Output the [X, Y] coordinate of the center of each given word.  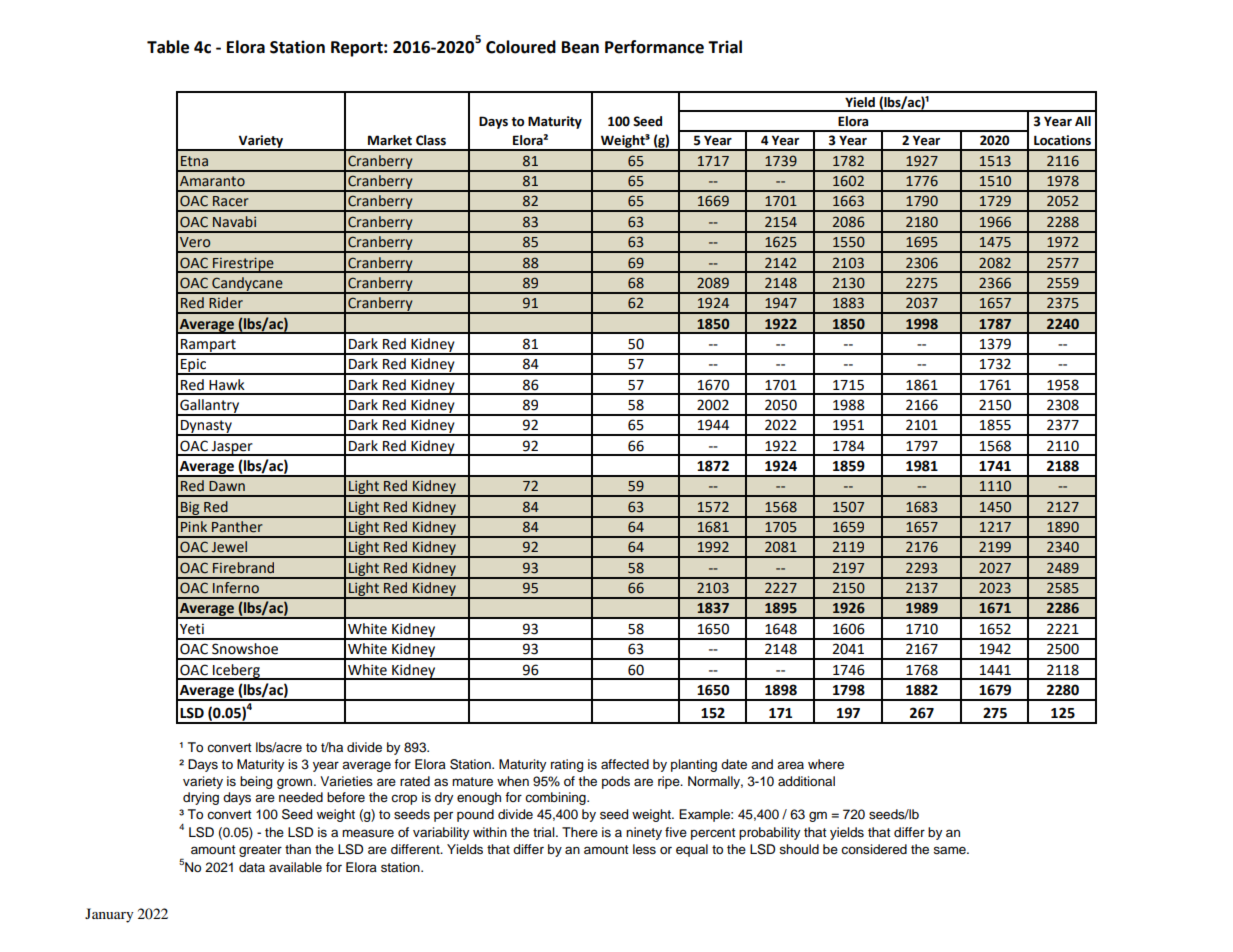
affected [625, 764]
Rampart [208, 346]
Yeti [192, 629]
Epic [193, 366]
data [252, 867]
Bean [580, 47]
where [826, 764]
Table [168, 47]
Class [431, 140]
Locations [1062, 140]
